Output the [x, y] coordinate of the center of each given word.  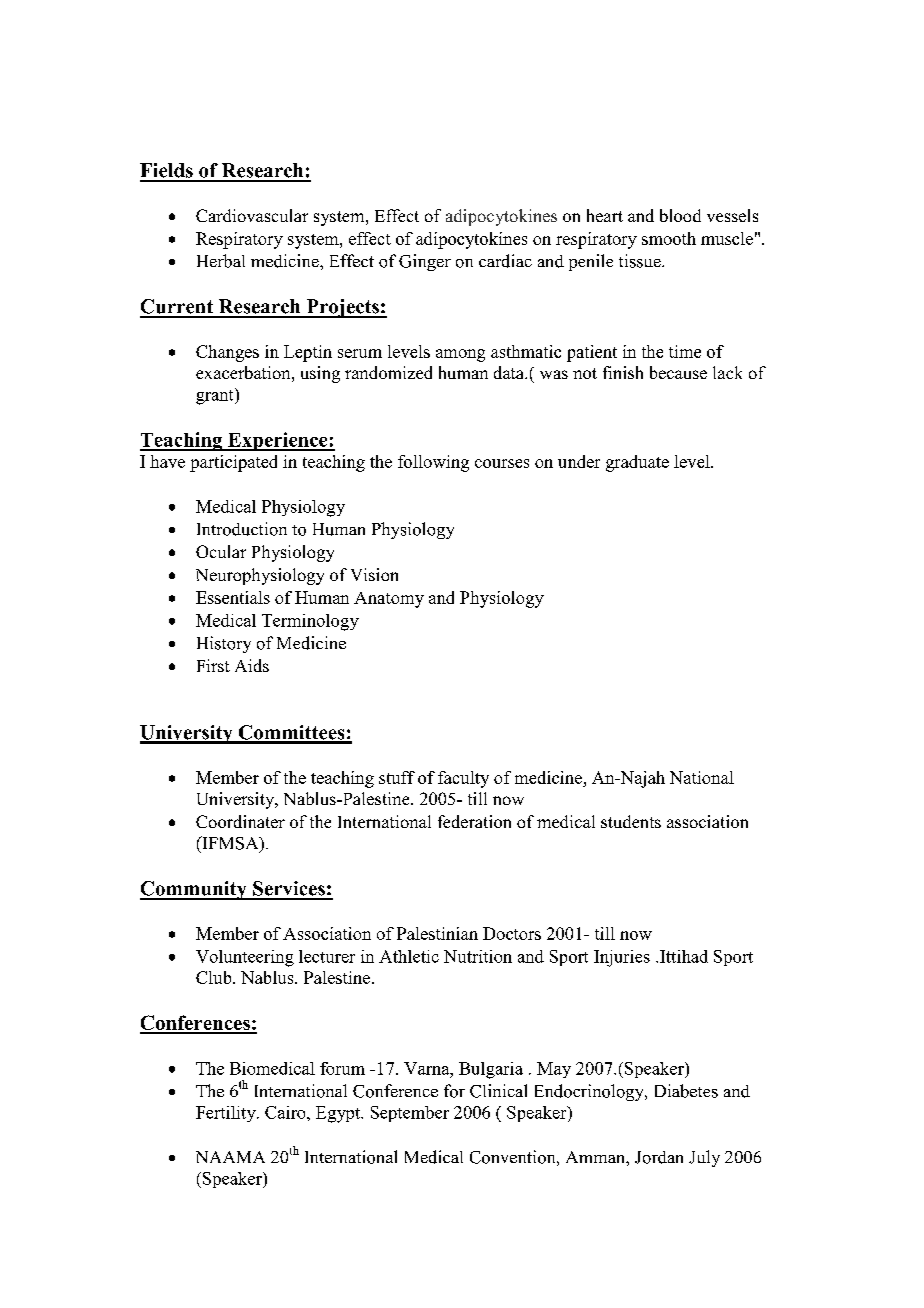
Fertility [227, 1114]
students [631, 821]
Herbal [221, 261]
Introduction [242, 529]
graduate [637, 463]
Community [194, 890]
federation [474, 821]
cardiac [505, 261]
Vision [374, 574]
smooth [669, 238]
